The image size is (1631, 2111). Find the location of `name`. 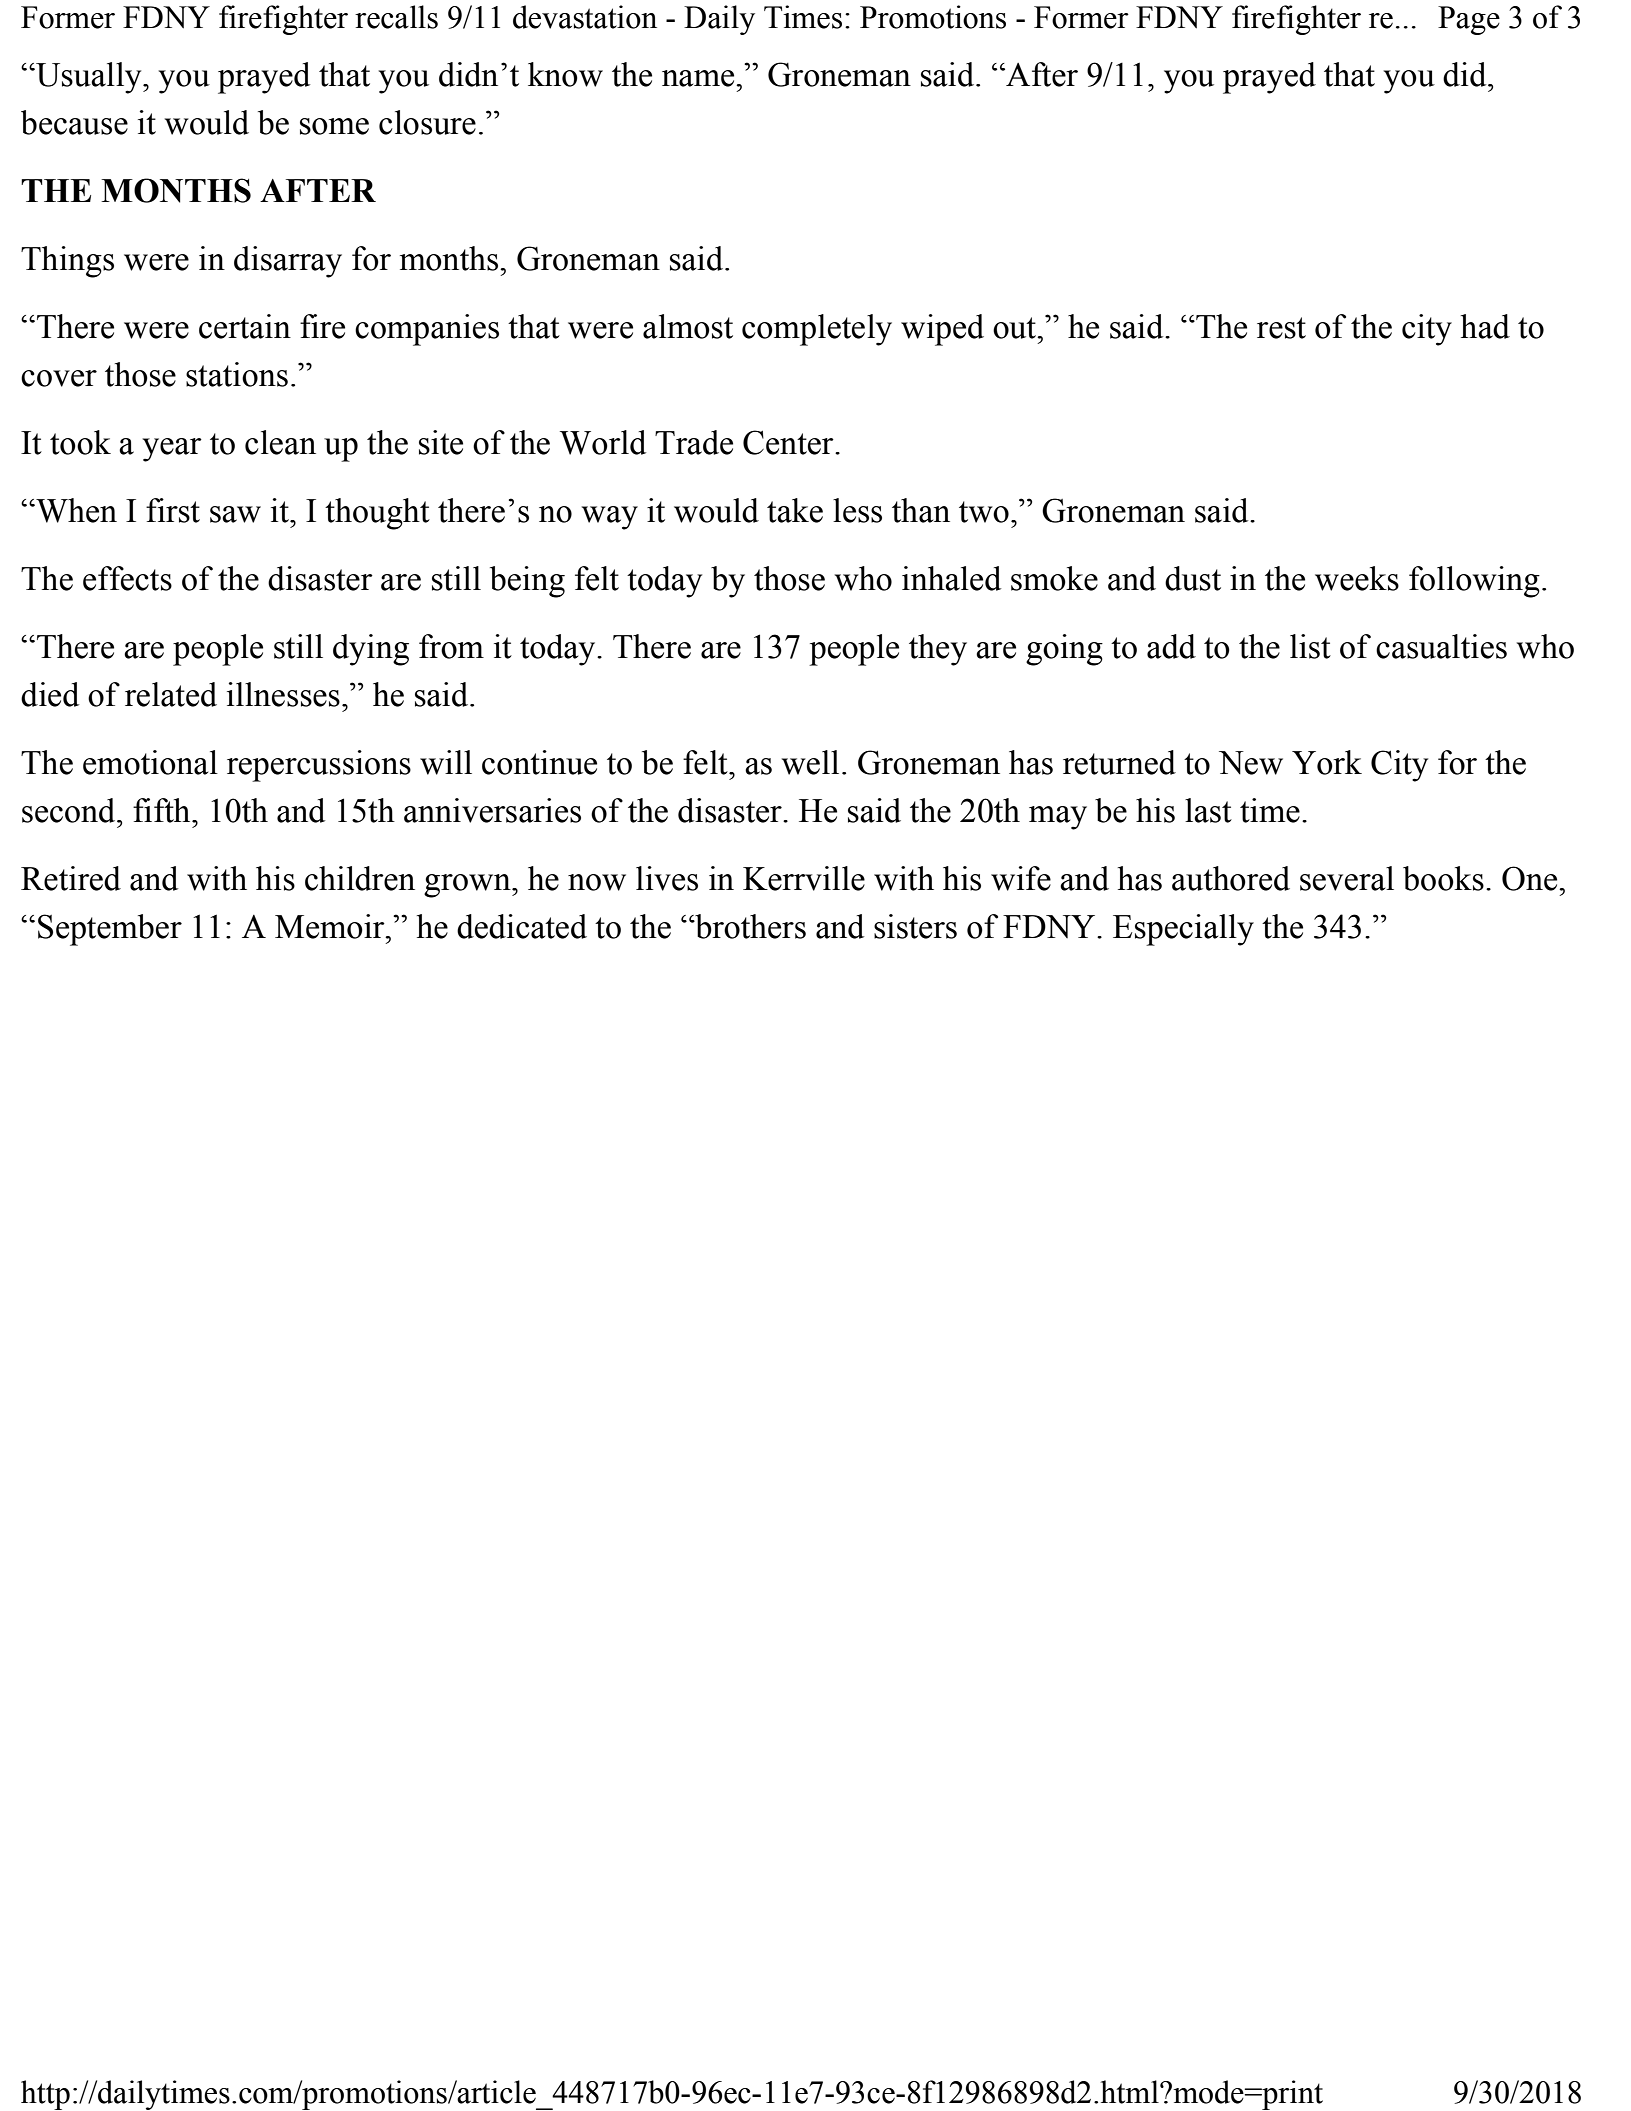

name is located at coordinates (699, 78).
